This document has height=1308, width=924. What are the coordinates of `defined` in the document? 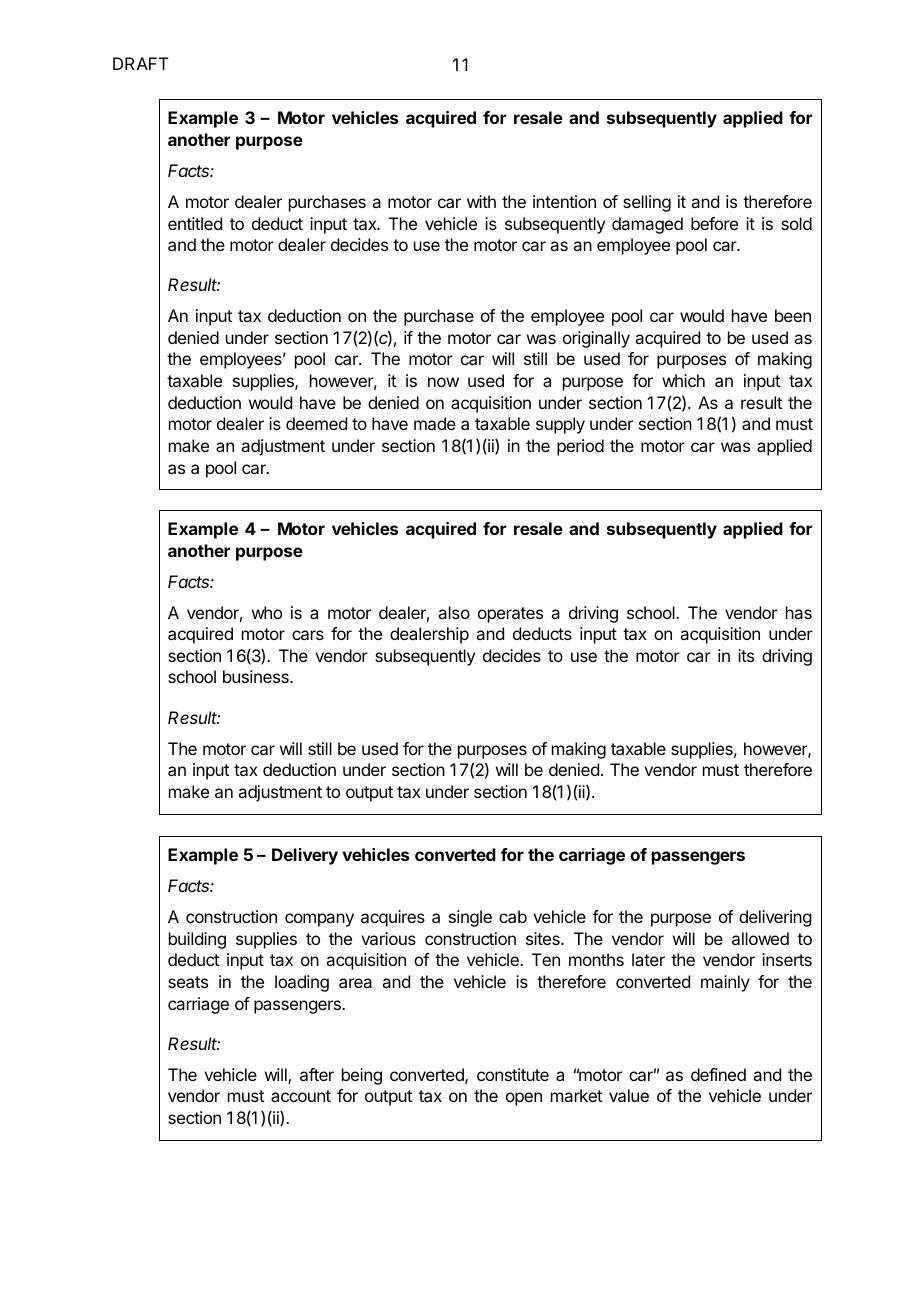 It's located at (718, 1074).
